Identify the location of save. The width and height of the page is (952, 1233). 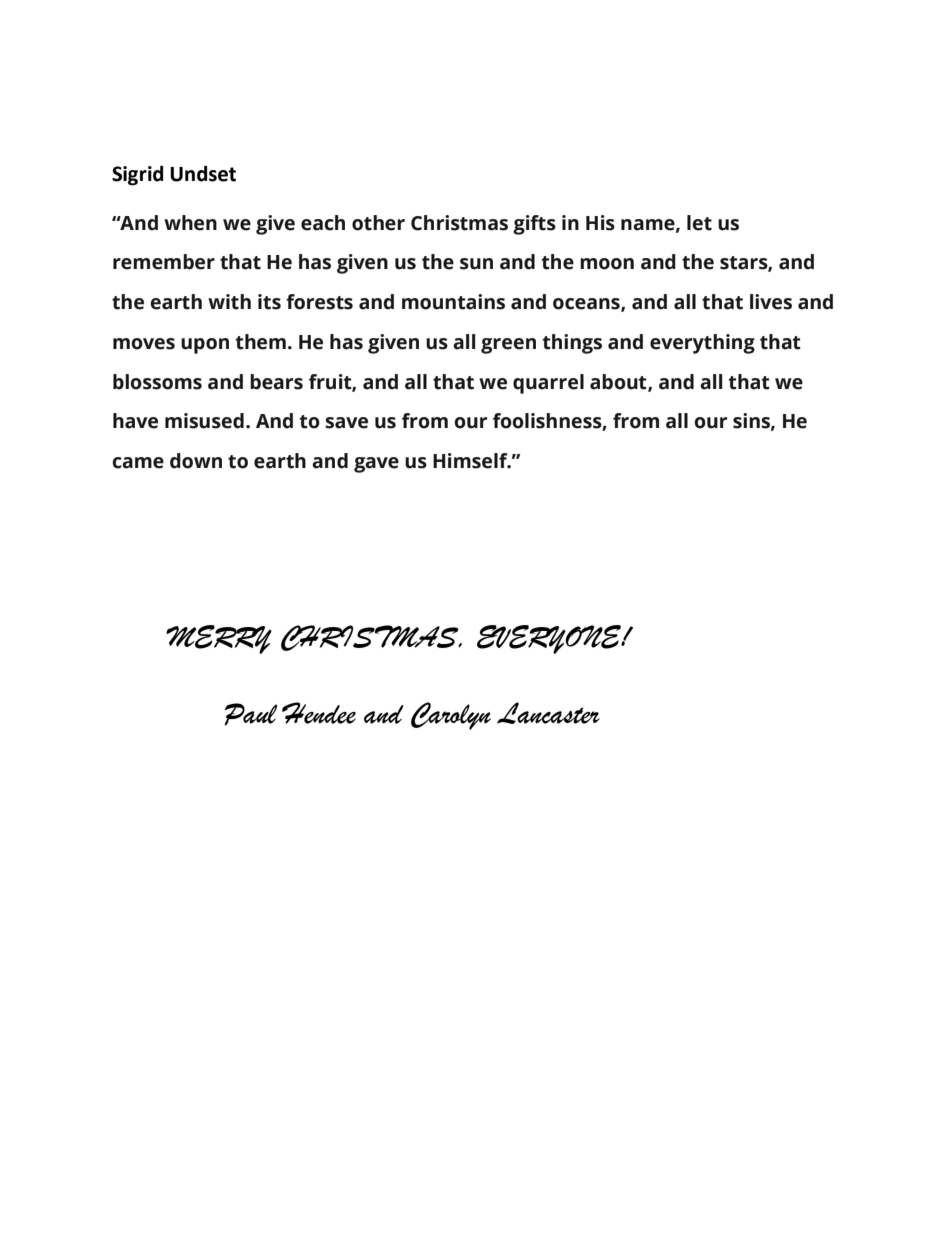
(346, 423).
